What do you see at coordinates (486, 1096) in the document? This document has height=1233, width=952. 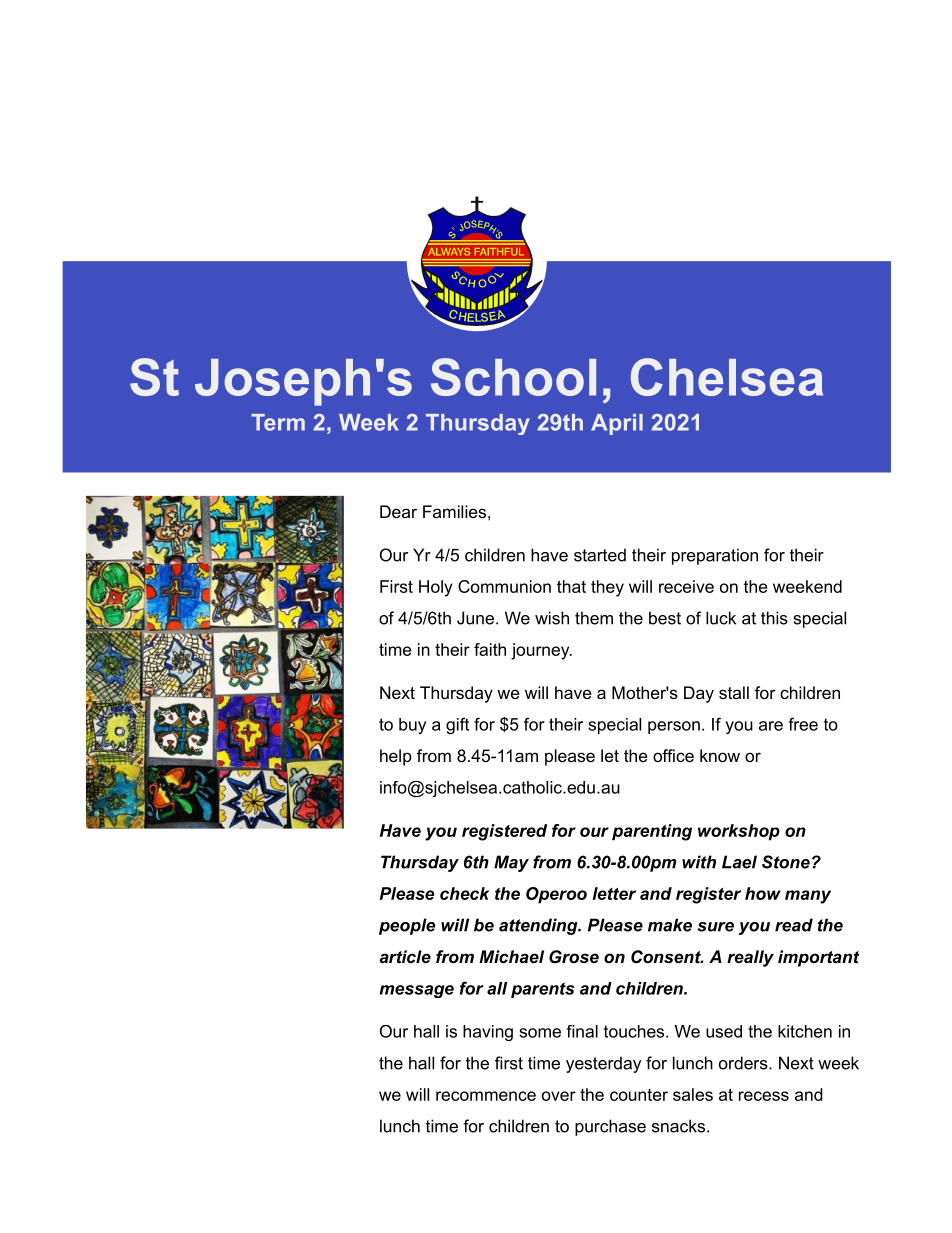 I see `recommence` at bounding box center [486, 1096].
